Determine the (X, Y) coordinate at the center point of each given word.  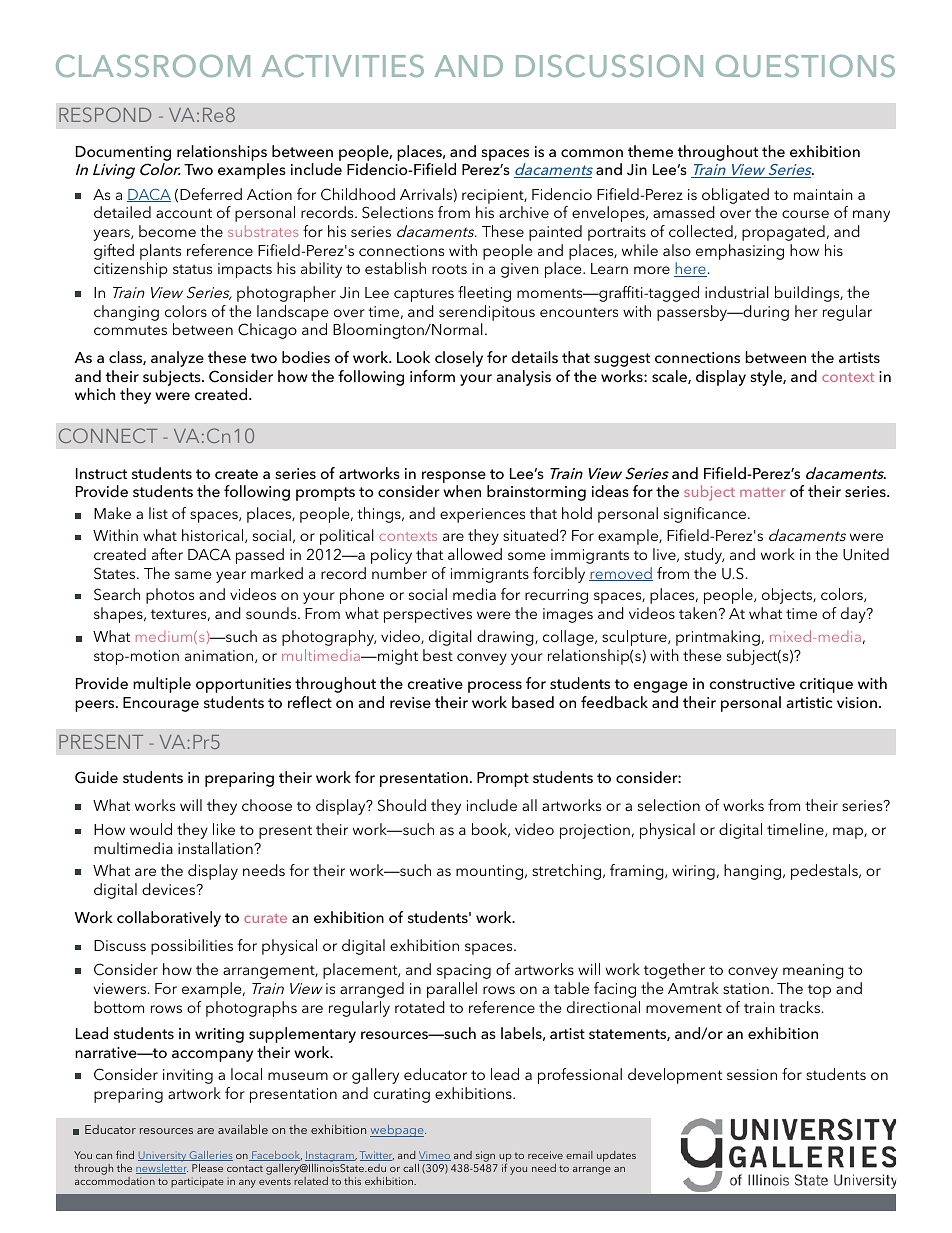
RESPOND (105, 114)
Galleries (210, 1156)
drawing (506, 638)
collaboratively (169, 919)
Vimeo (435, 1156)
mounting (489, 872)
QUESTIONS (805, 66)
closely (459, 359)
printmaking (718, 638)
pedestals (825, 872)
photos (170, 596)
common (592, 153)
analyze (177, 359)
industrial (737, 292)
